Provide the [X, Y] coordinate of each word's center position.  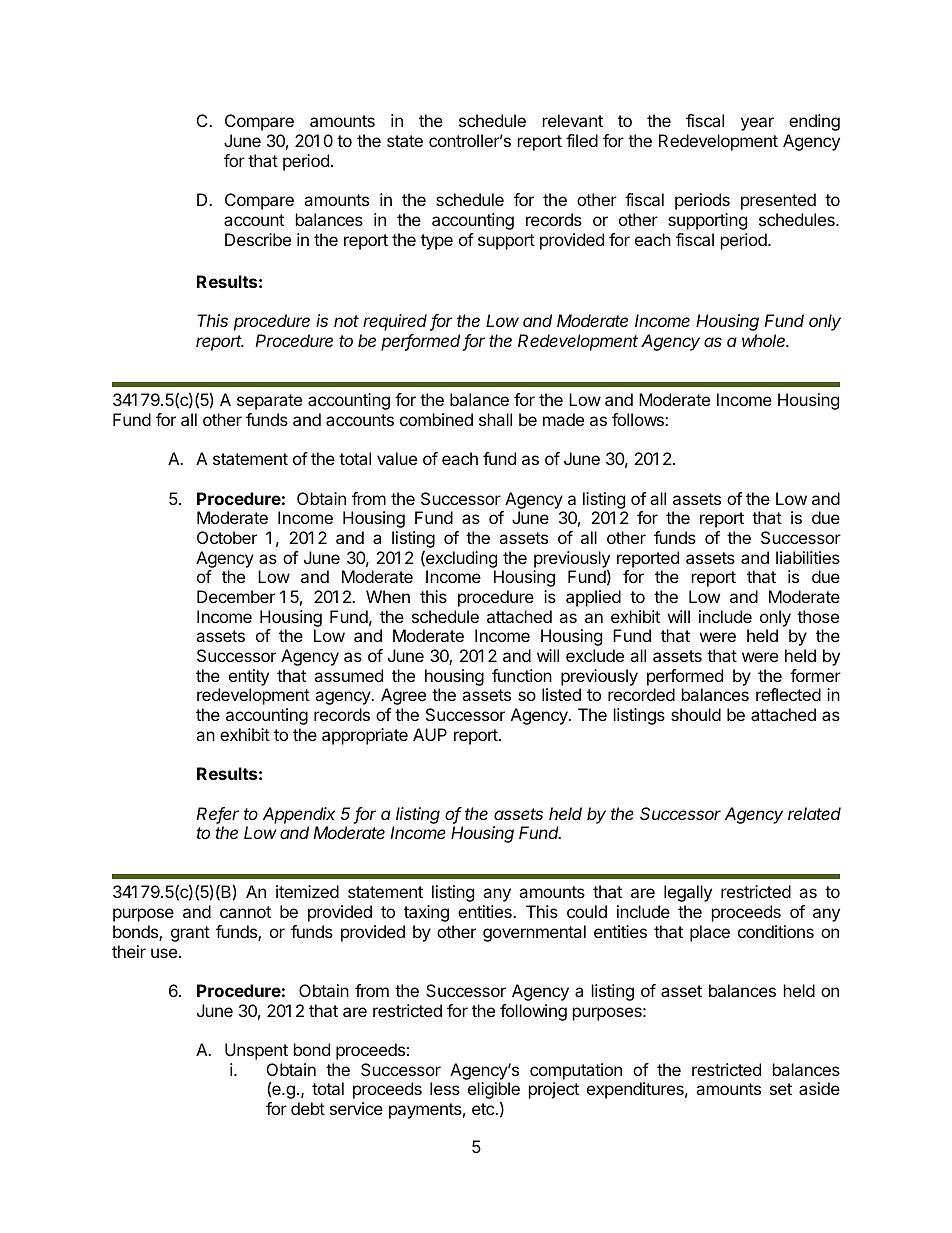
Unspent [256, 1051]
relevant [573, 120]
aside [819, 1088]
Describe [258, 239]
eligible [494, 1092]
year [757, 124]
